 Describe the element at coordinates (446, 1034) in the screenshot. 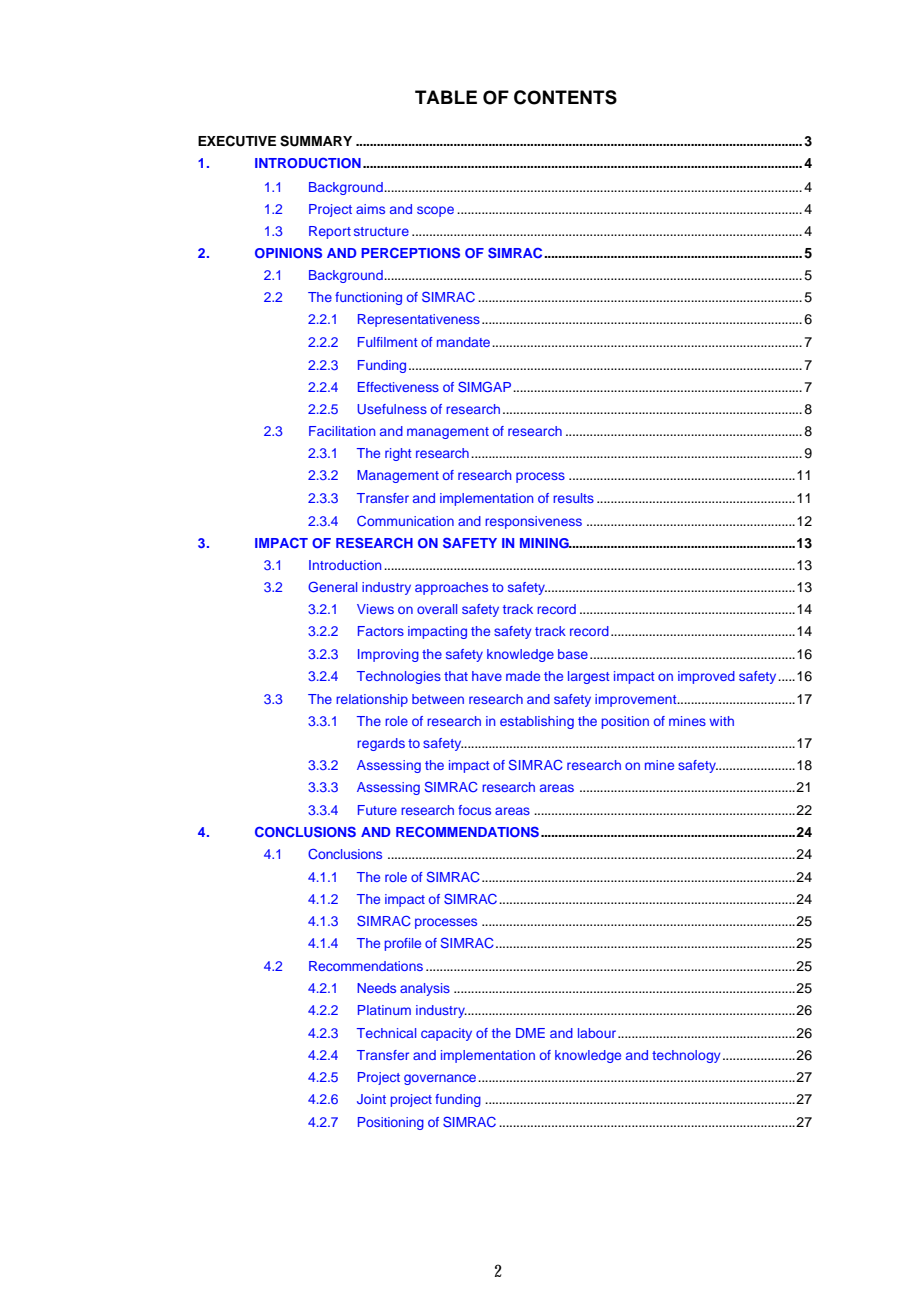

I see `capacity` at that location.
